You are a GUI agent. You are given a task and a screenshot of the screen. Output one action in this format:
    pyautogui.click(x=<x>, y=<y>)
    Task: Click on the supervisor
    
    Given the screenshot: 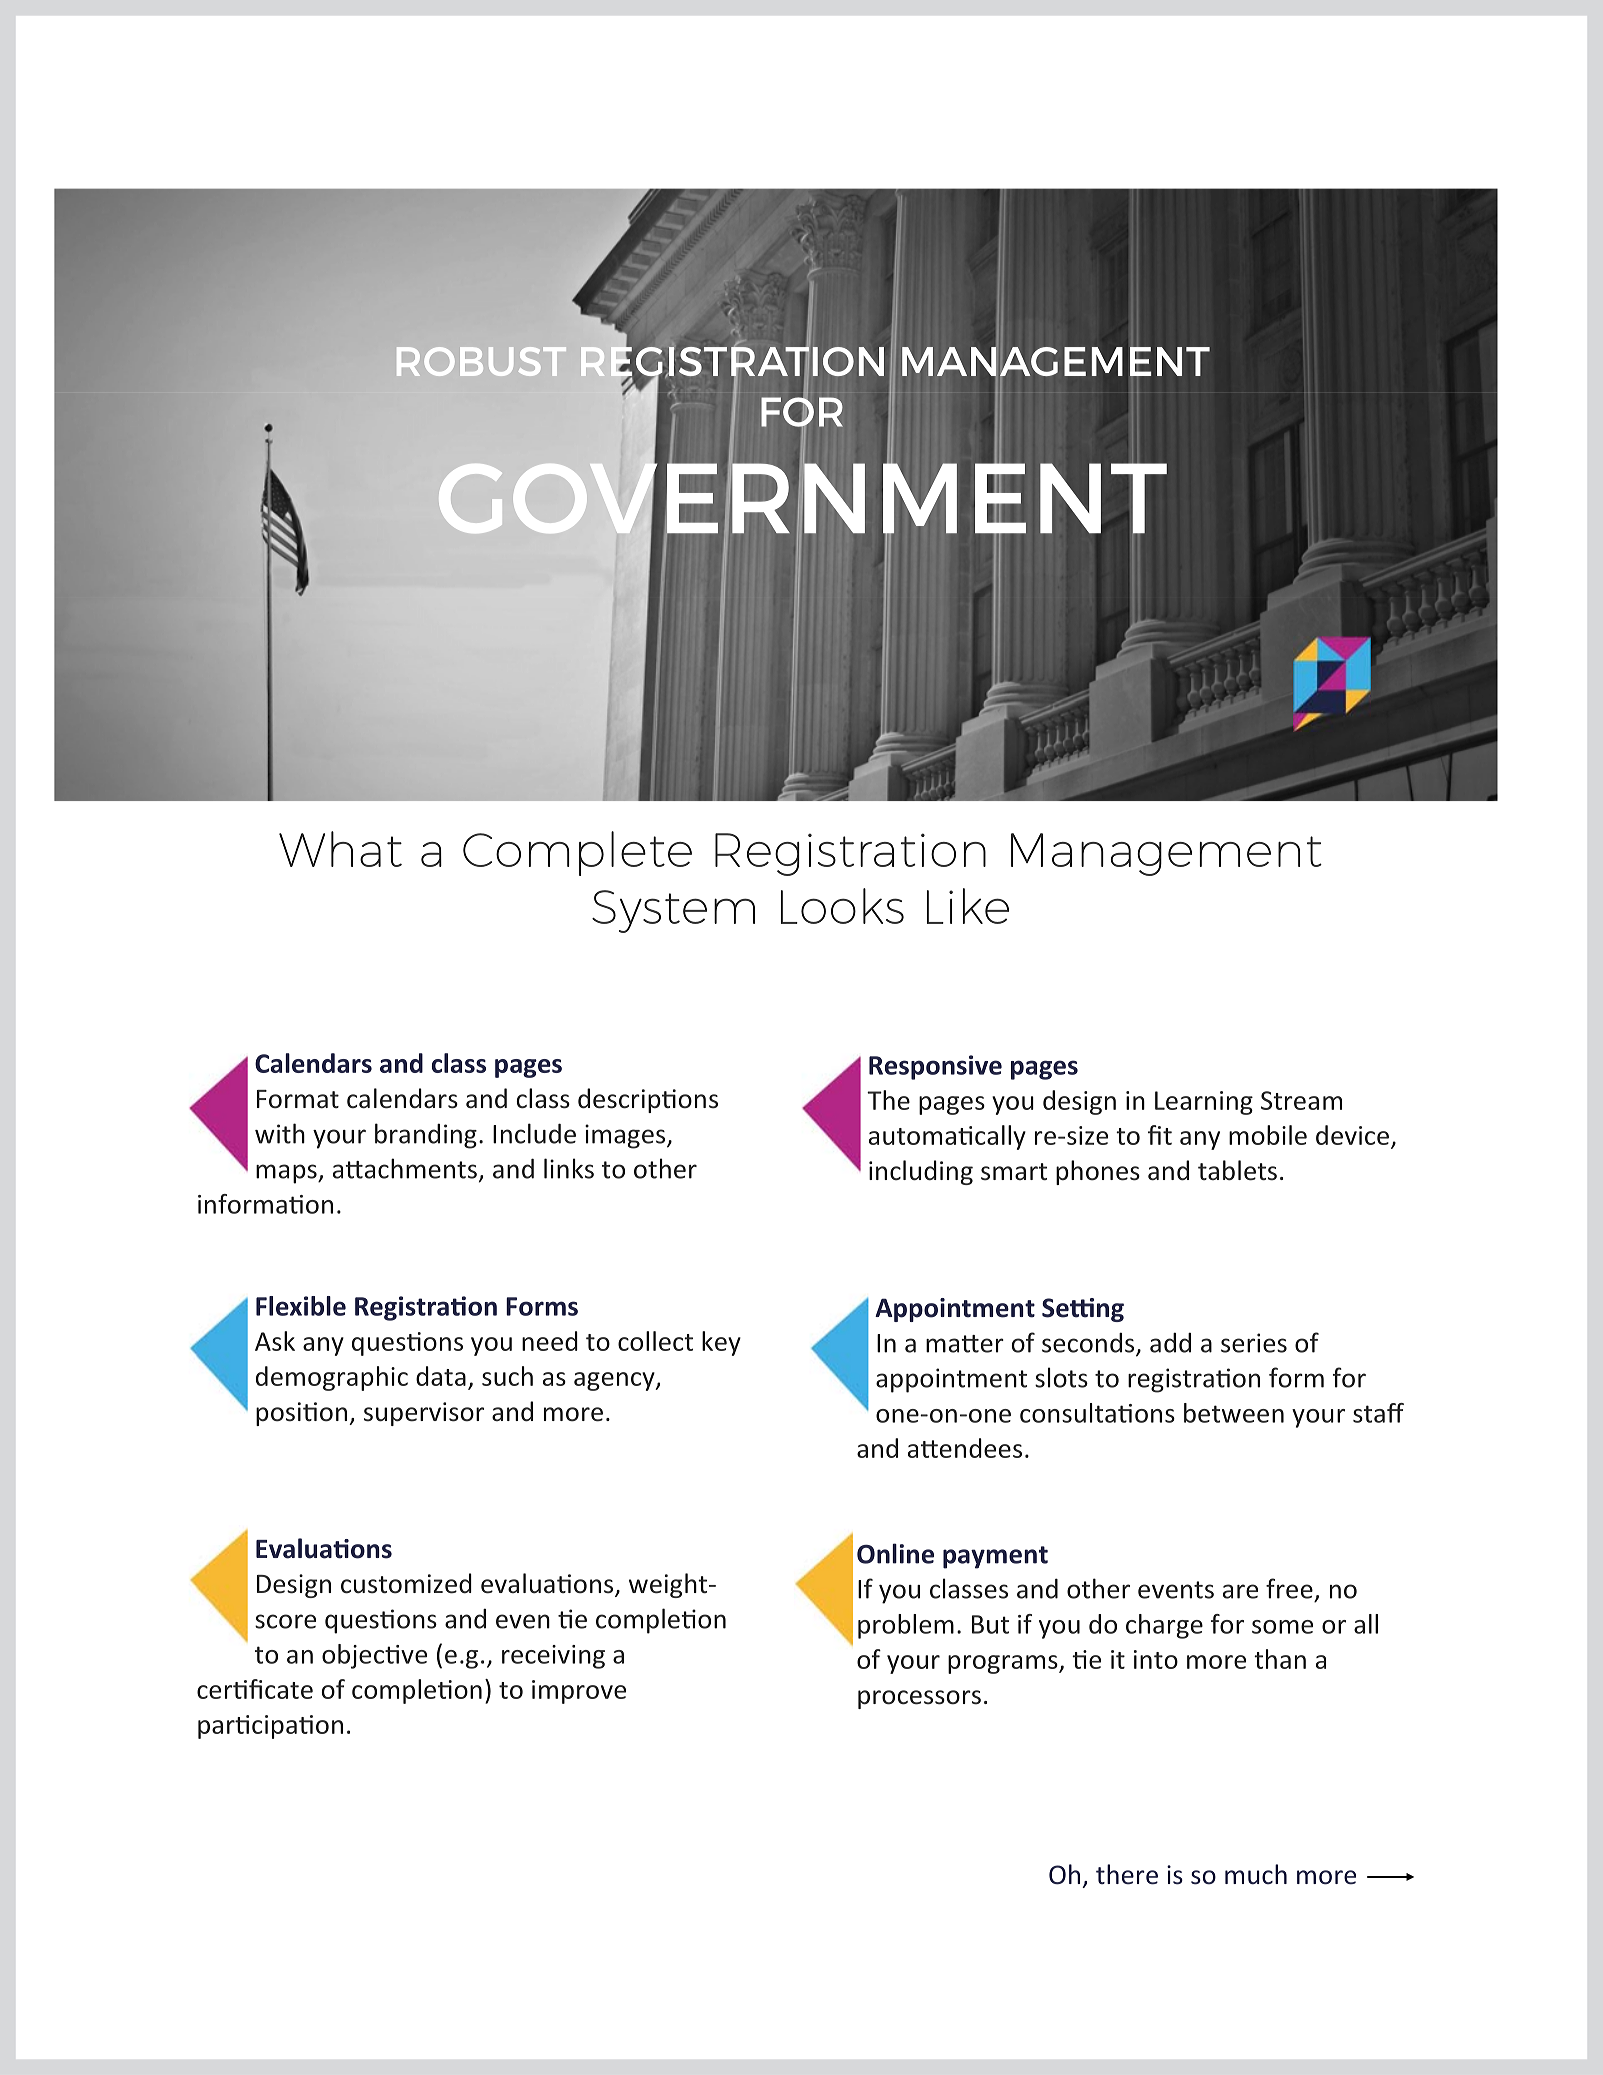 What is the action you would take?
    pyautogui.click(x=424, y=1414)
